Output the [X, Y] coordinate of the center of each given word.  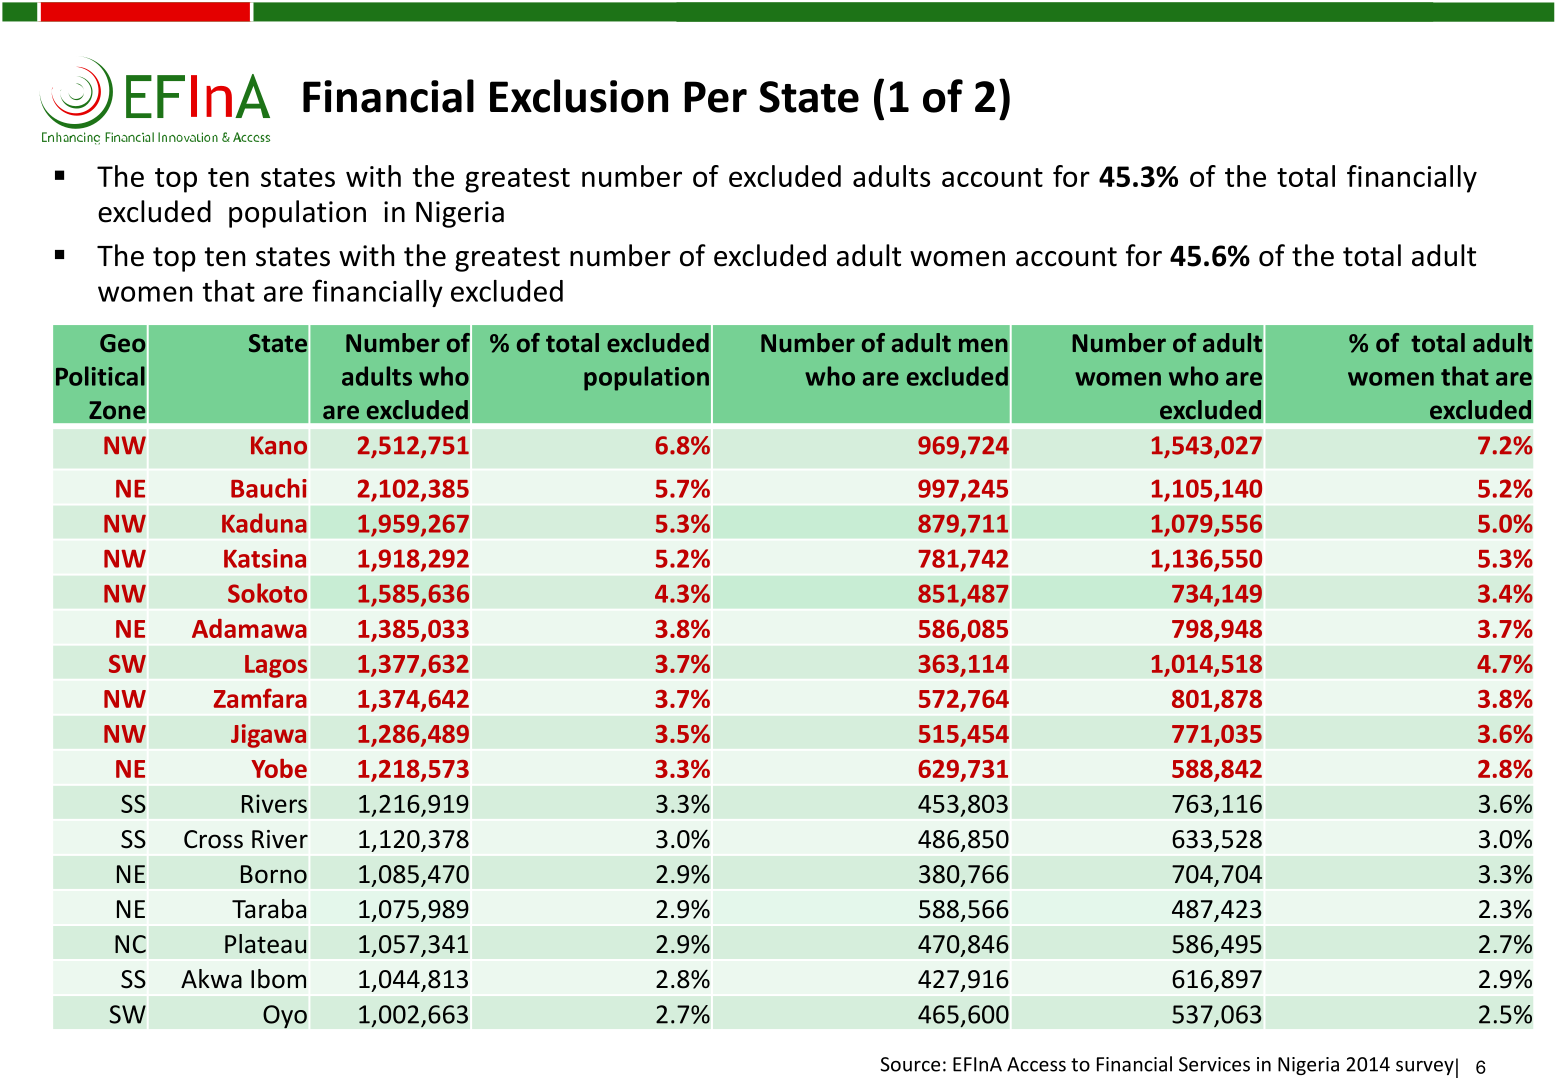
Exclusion [579, 96]
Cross [213, 839]
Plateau [265, 944]
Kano [279, 445]
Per [715, 97]
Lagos [276, 666]
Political [100, 376]
